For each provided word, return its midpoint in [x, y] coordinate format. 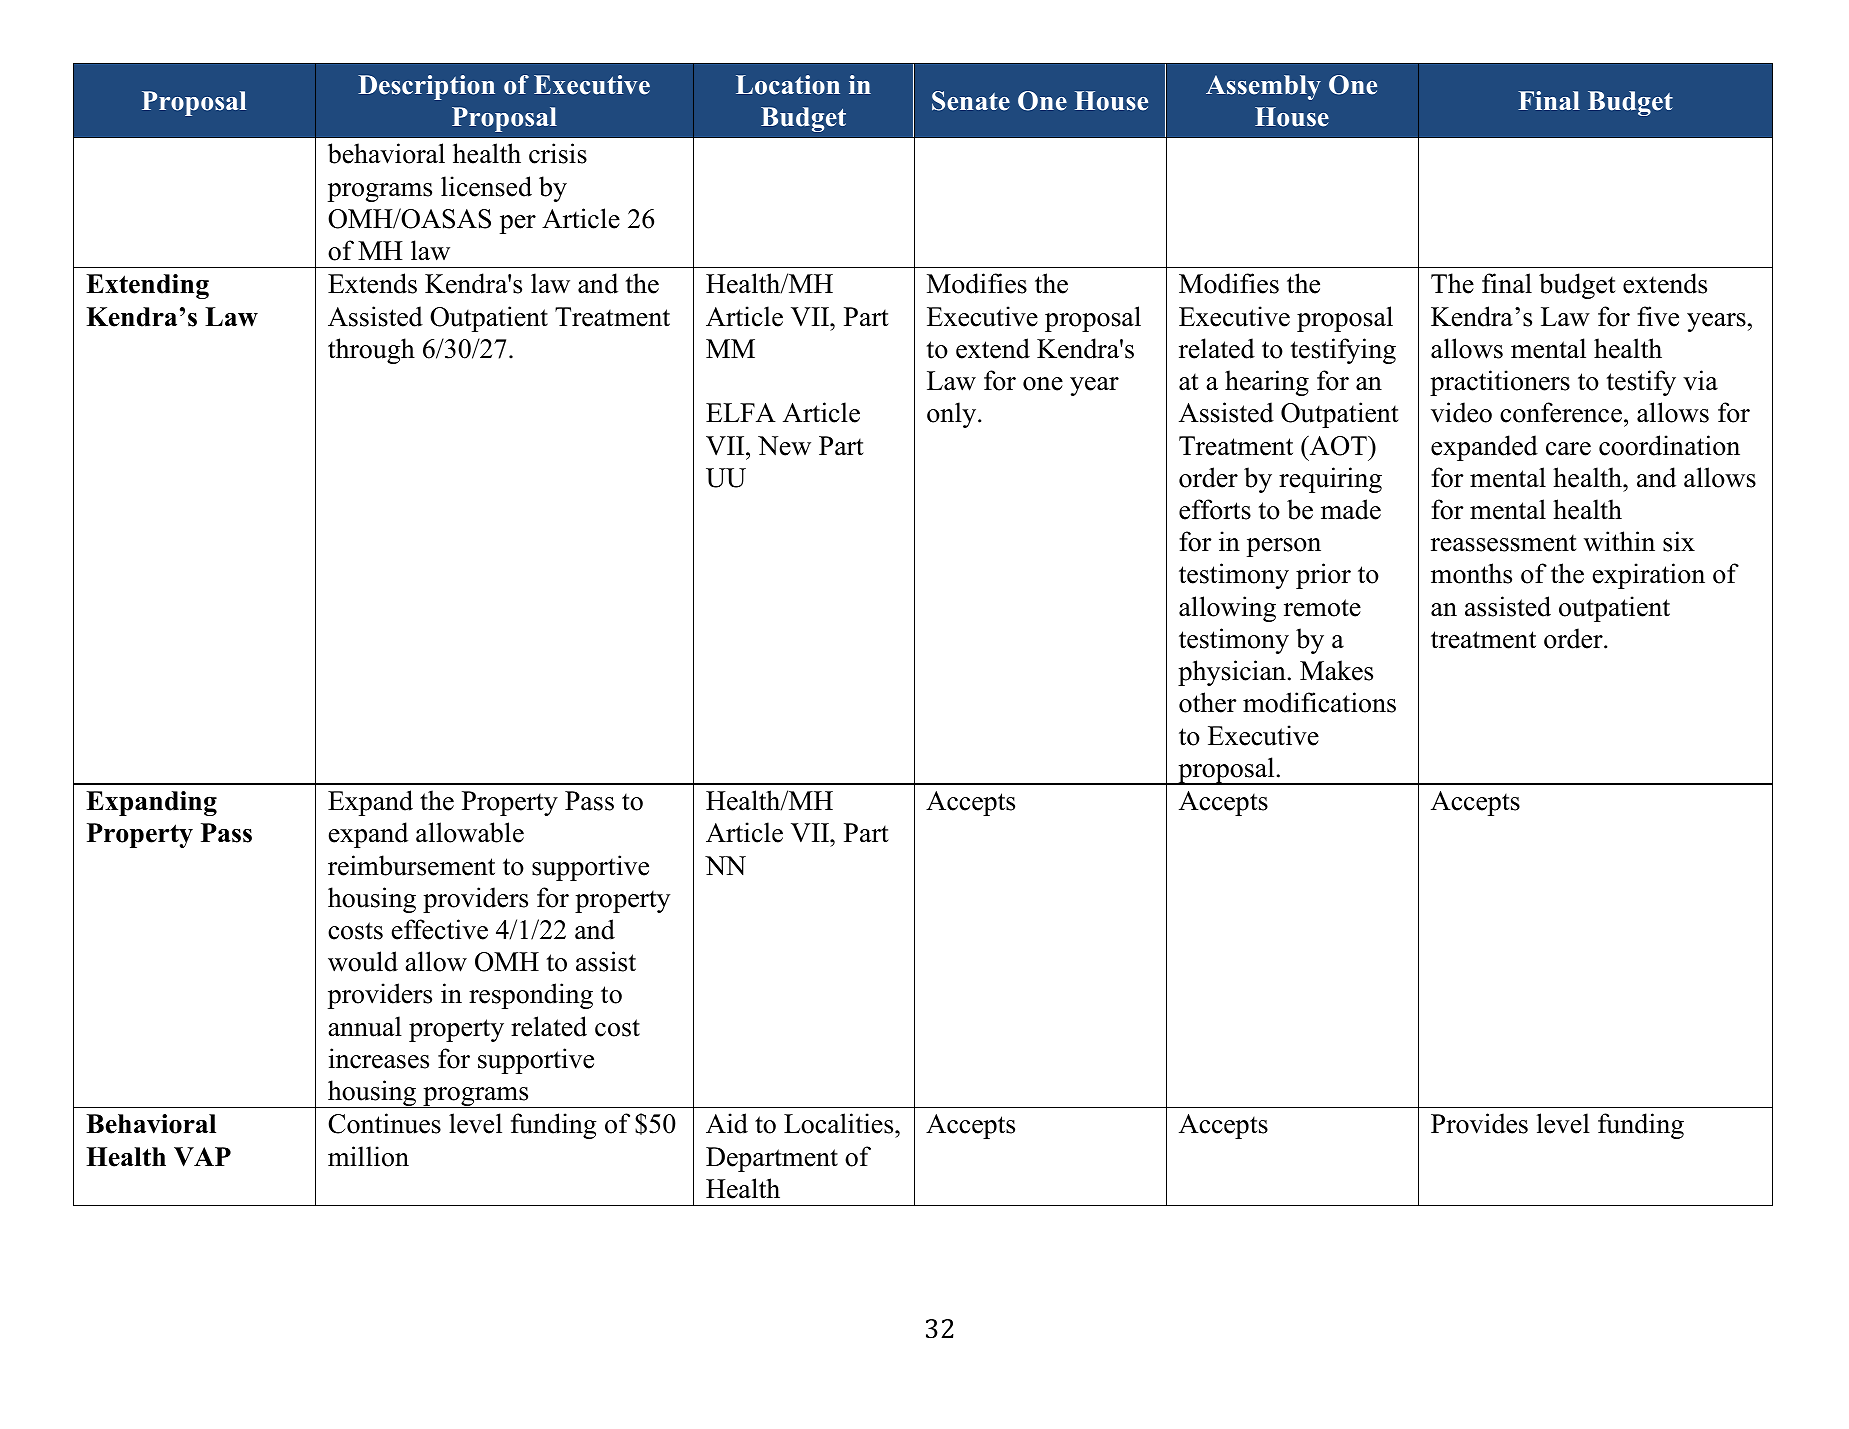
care [1568, 449]
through [371, 351]
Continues [384, 1123]
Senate [971, 101]
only [953, 415]
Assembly [1263, 87]
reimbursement [411, 865]
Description [426, 87]
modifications [1319, 702]
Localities [840, 1123]
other [1208, 702]
